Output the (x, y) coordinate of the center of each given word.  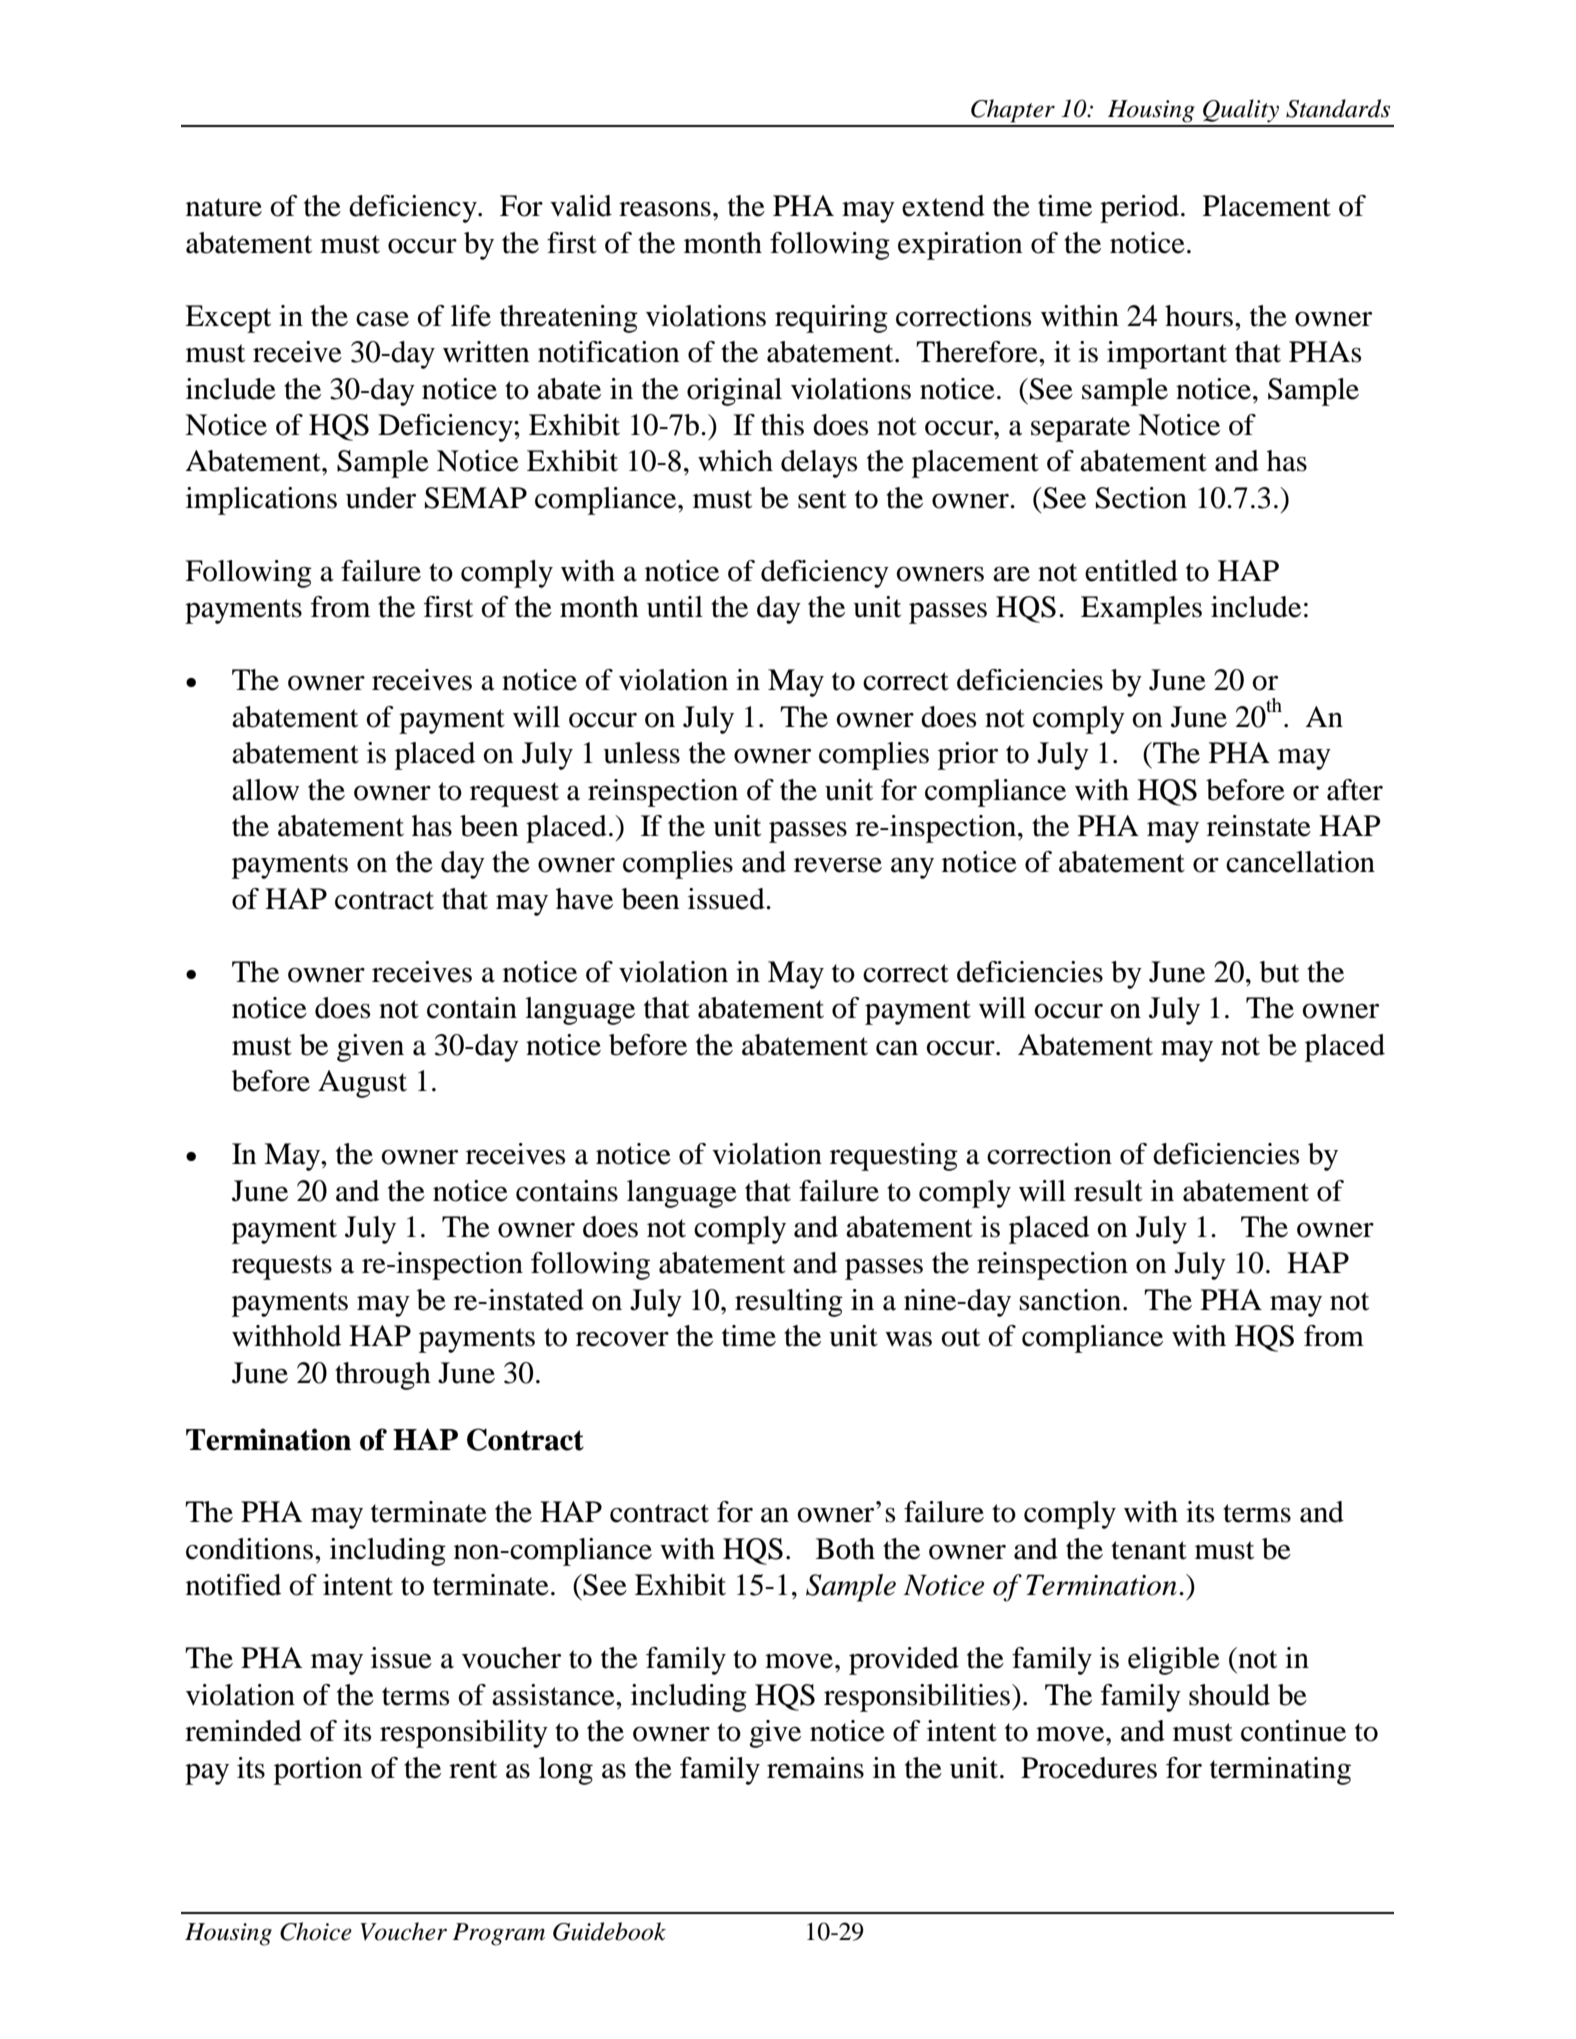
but (1279, 972)
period (1139, 209)
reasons (665, 209)
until (675, 607)
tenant (1149, 1550)
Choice (316, 1931)
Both (845, 1549)
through (383, 1376)
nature (224, 207)
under (381, 498)
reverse (838, 865)
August (362, 1084)
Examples (1141, 610)
